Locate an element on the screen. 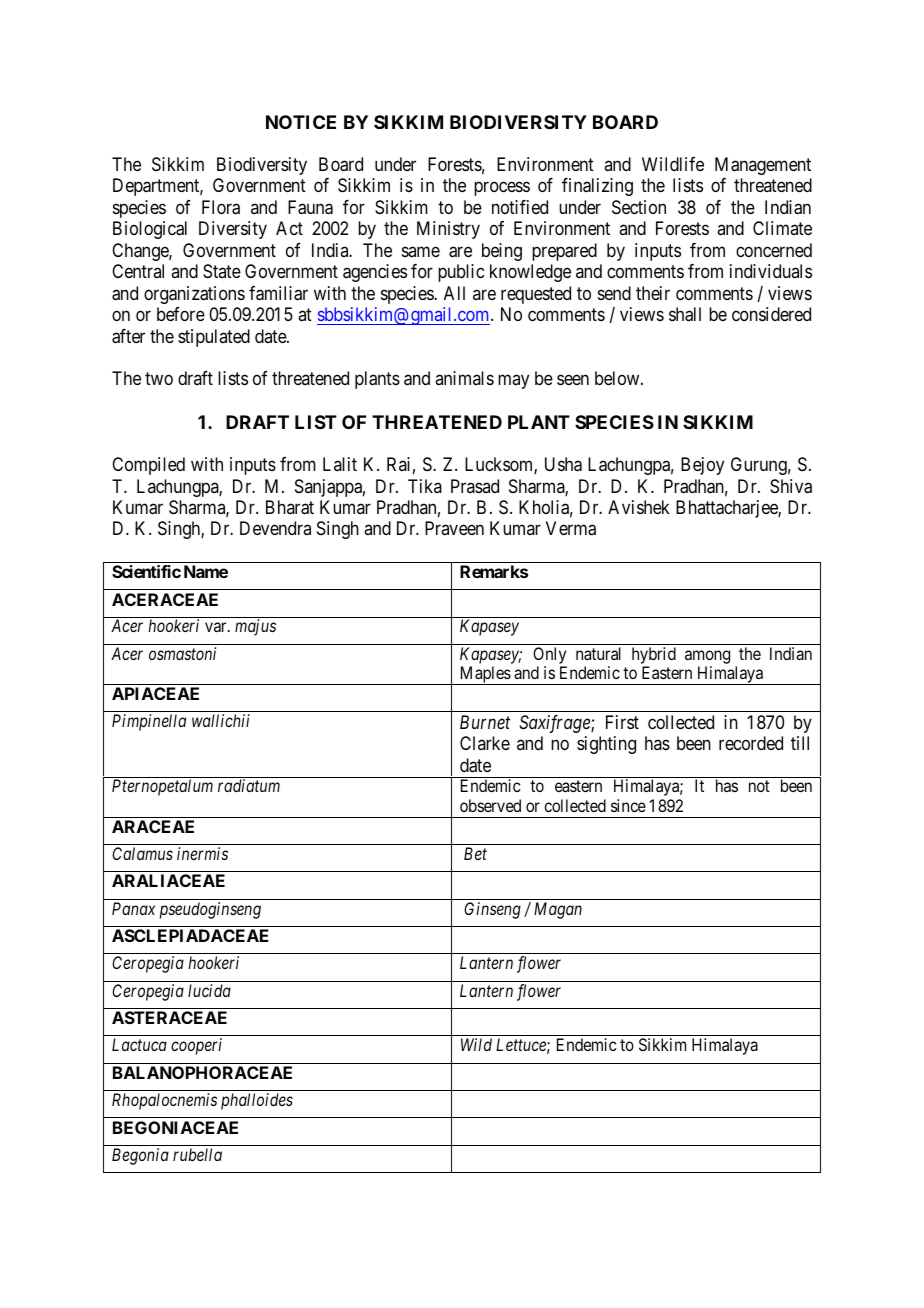 This screenshot has height=1308, width=924. ARACEAE is located at coordinates (153, 826).
